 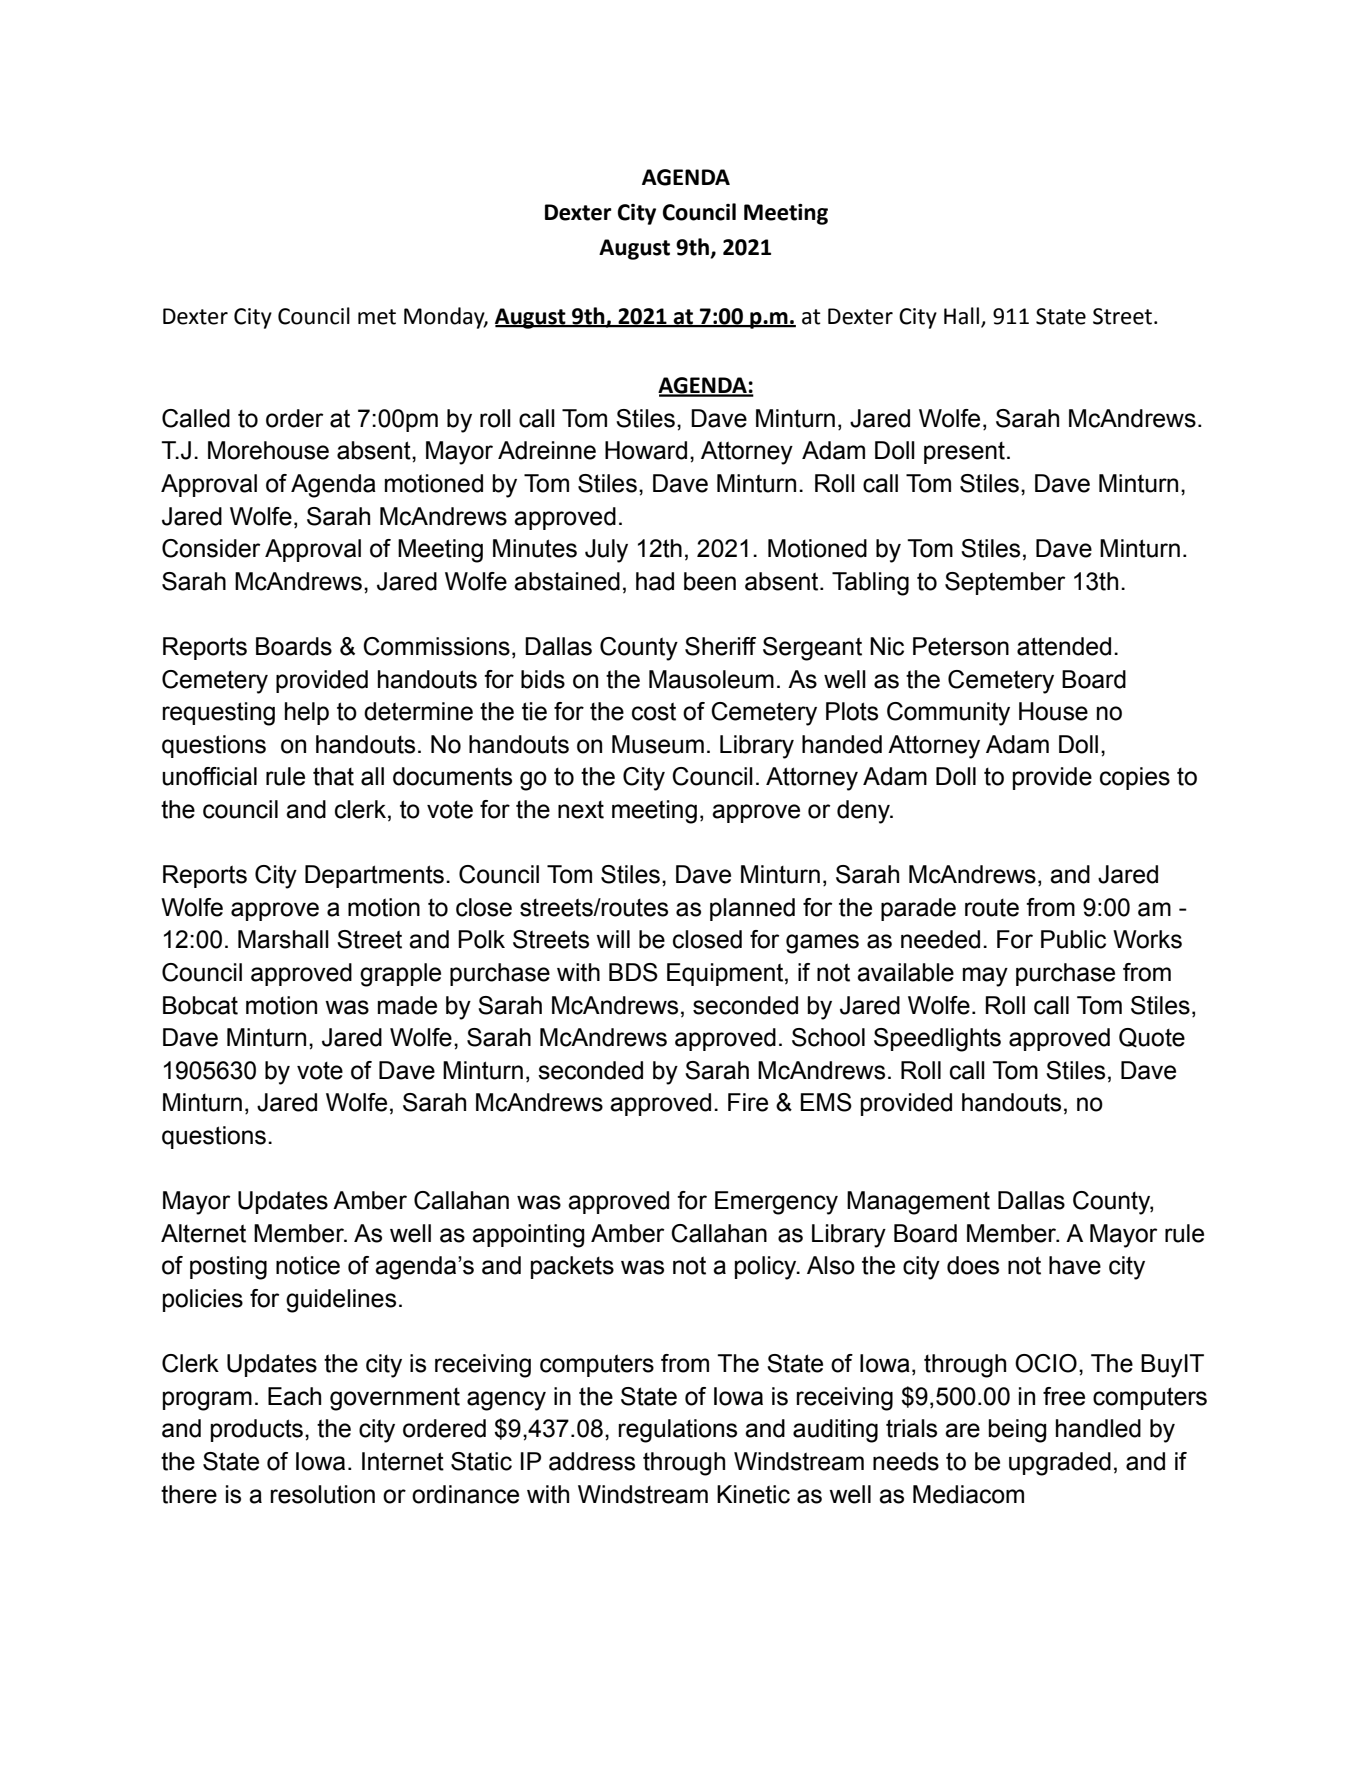 What do you see at coordinates (322, 1494) in the screenshot?
I see `resolution` at bounding box center [322, 1494].
